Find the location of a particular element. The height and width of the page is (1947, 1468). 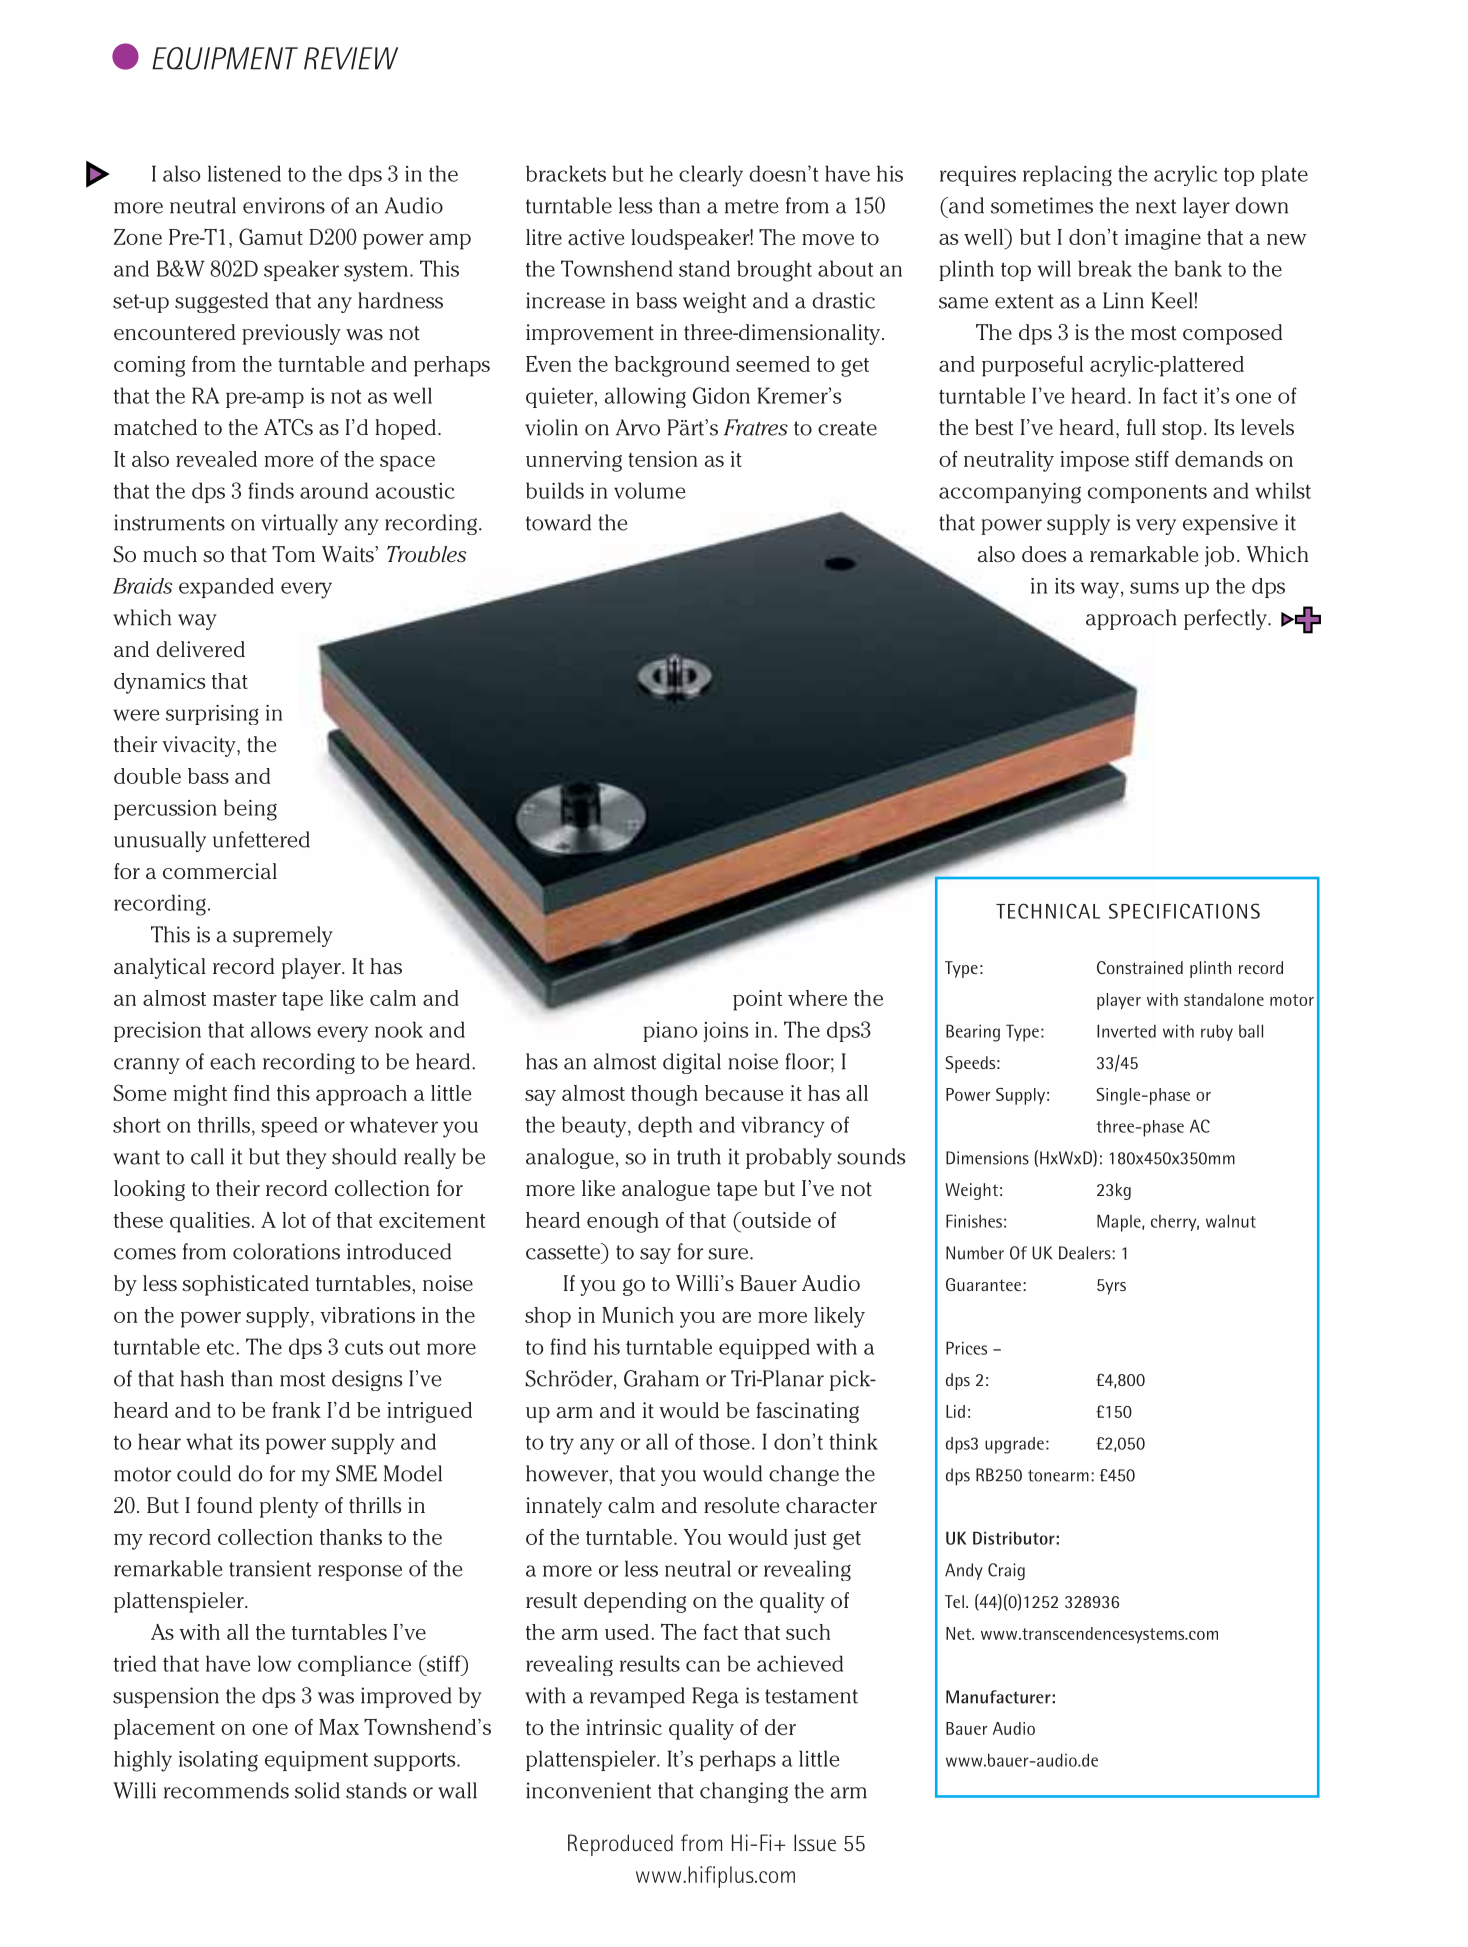

Constrained is located at coordinates (1140, 967).
